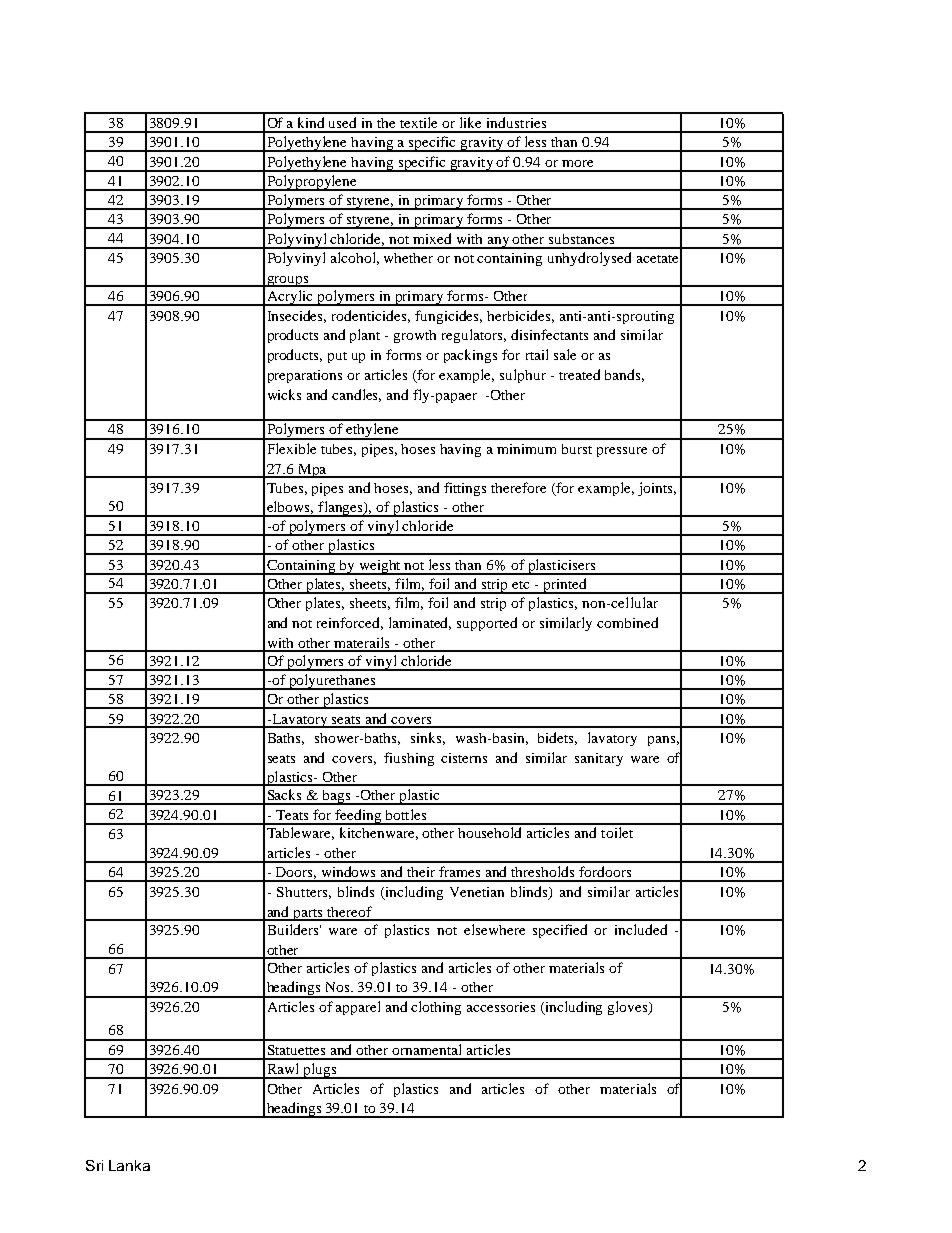 This image has width=952, height=1233. I want to click on parts, so click(308, 915).
